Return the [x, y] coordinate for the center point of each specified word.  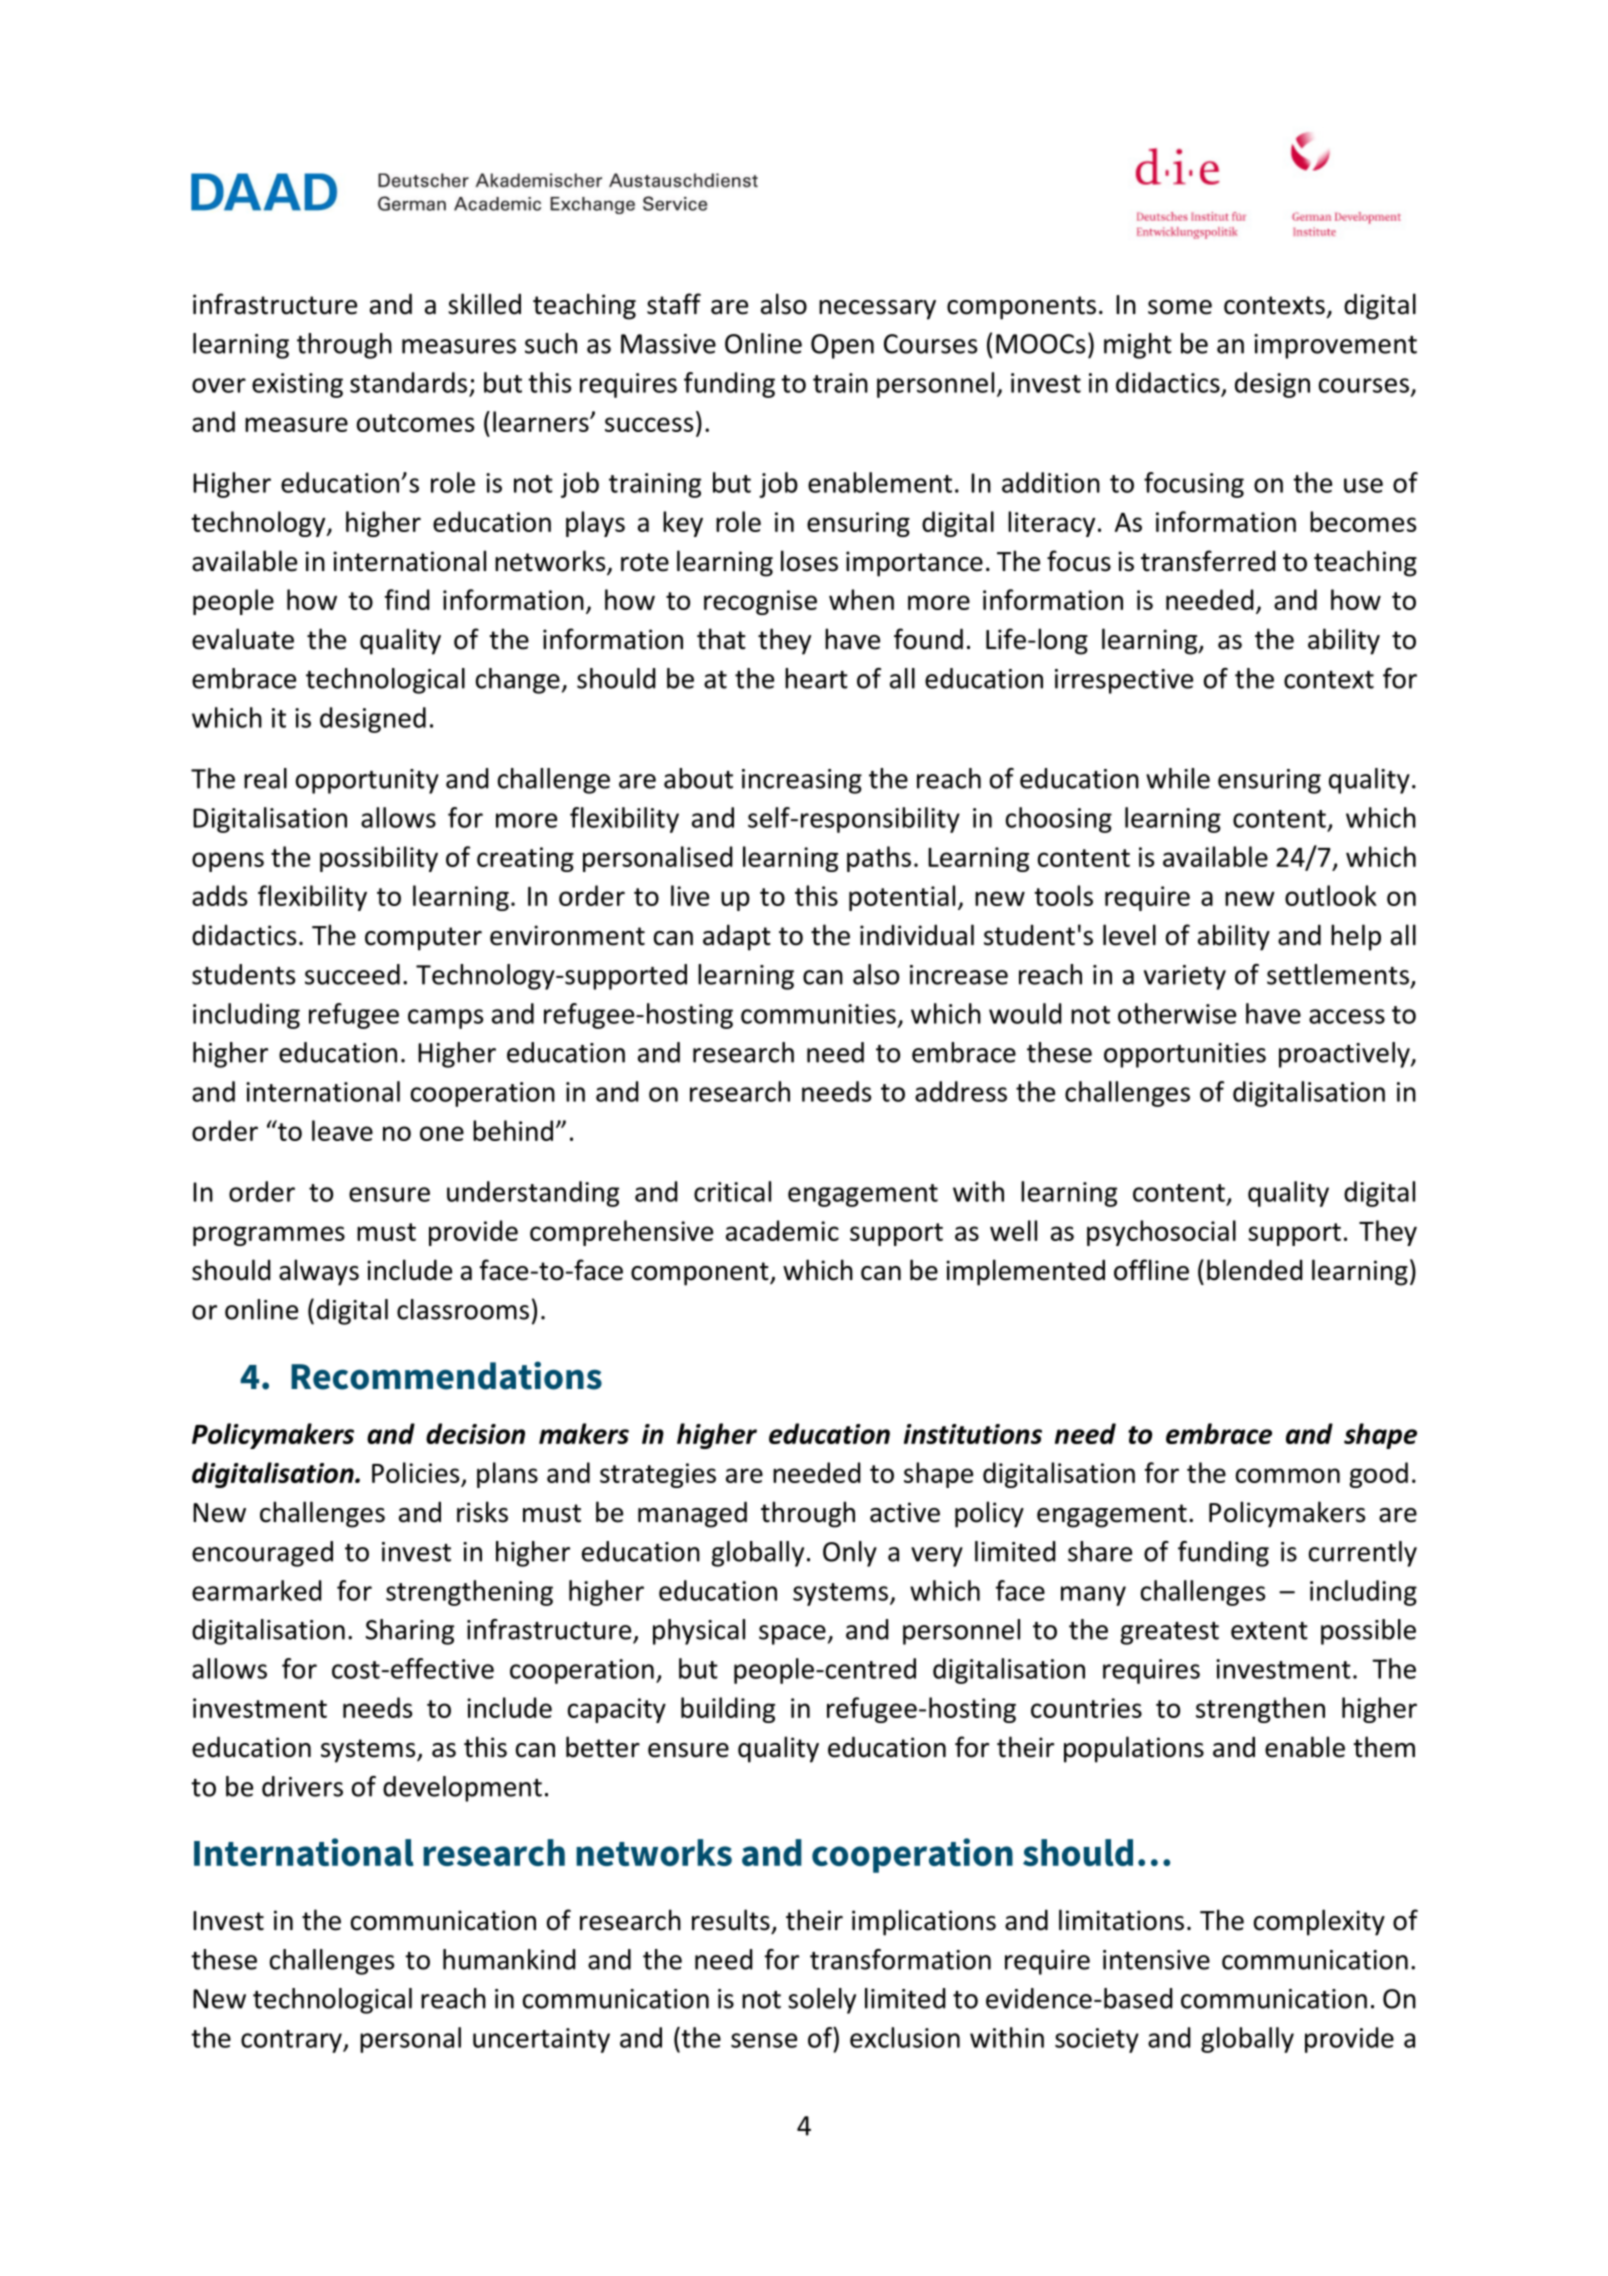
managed [692, 1514]
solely [822, 2001]
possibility [379, 859]
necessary [877, 310]
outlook [1331, 895]
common [1288, 1475]
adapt [737, 937]
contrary [292, 2041]
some [1180, 307]
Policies [415, 1472]
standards [408, 382]
